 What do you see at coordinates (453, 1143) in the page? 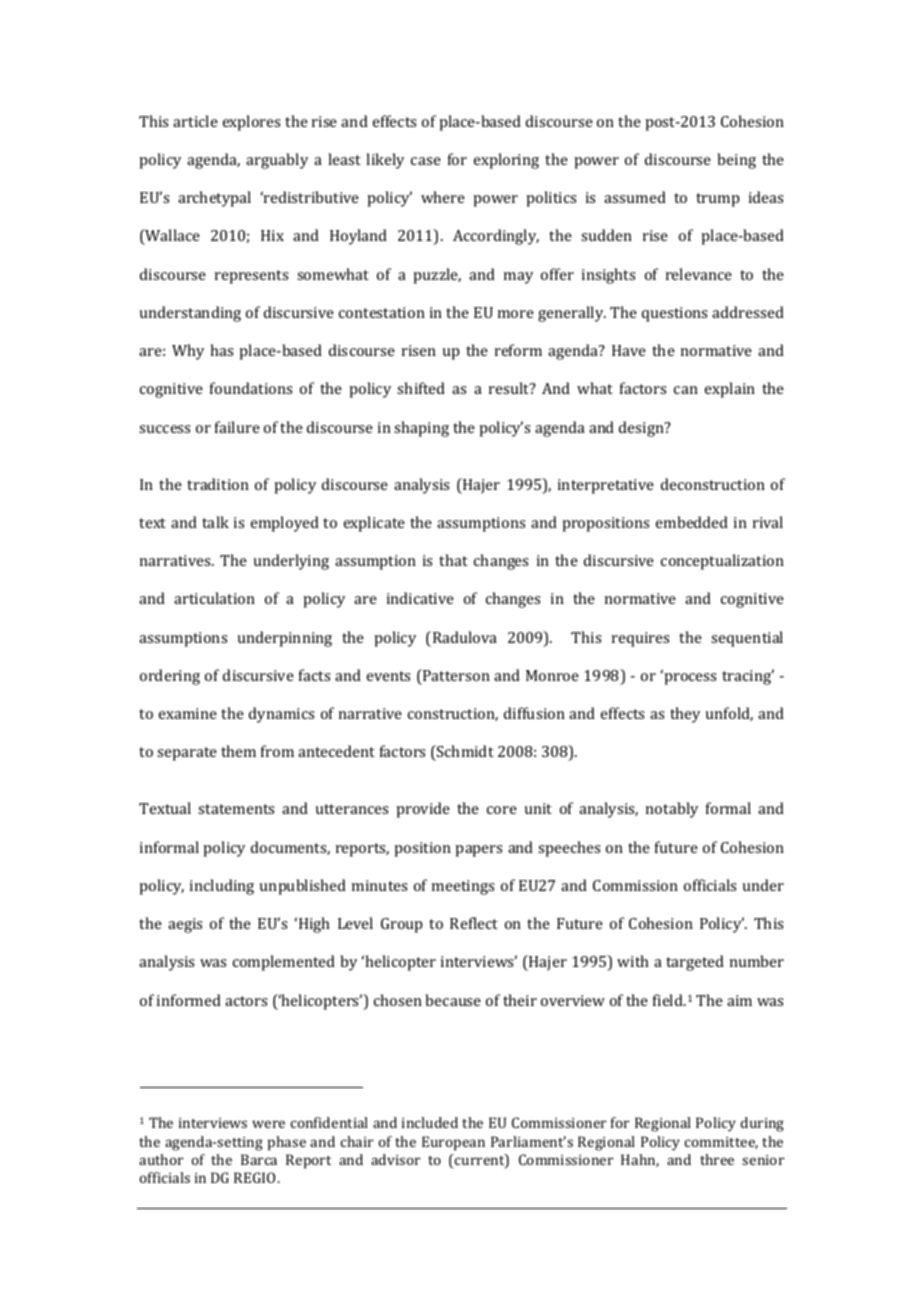
I see `European` at bounding box center [453, 1143].
